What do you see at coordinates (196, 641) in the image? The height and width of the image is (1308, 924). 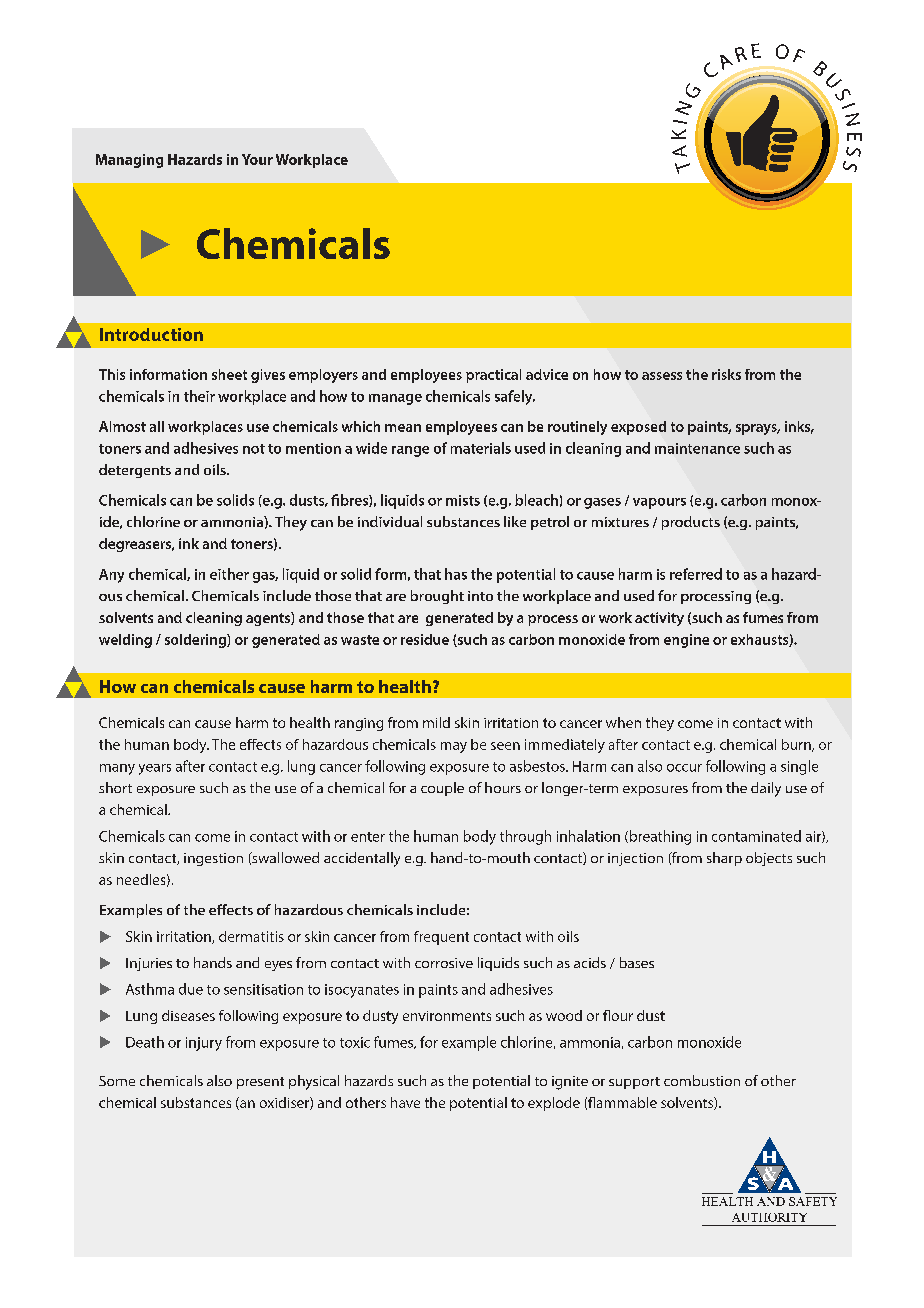 I see `soldering` at bounding box center [196, 641].
